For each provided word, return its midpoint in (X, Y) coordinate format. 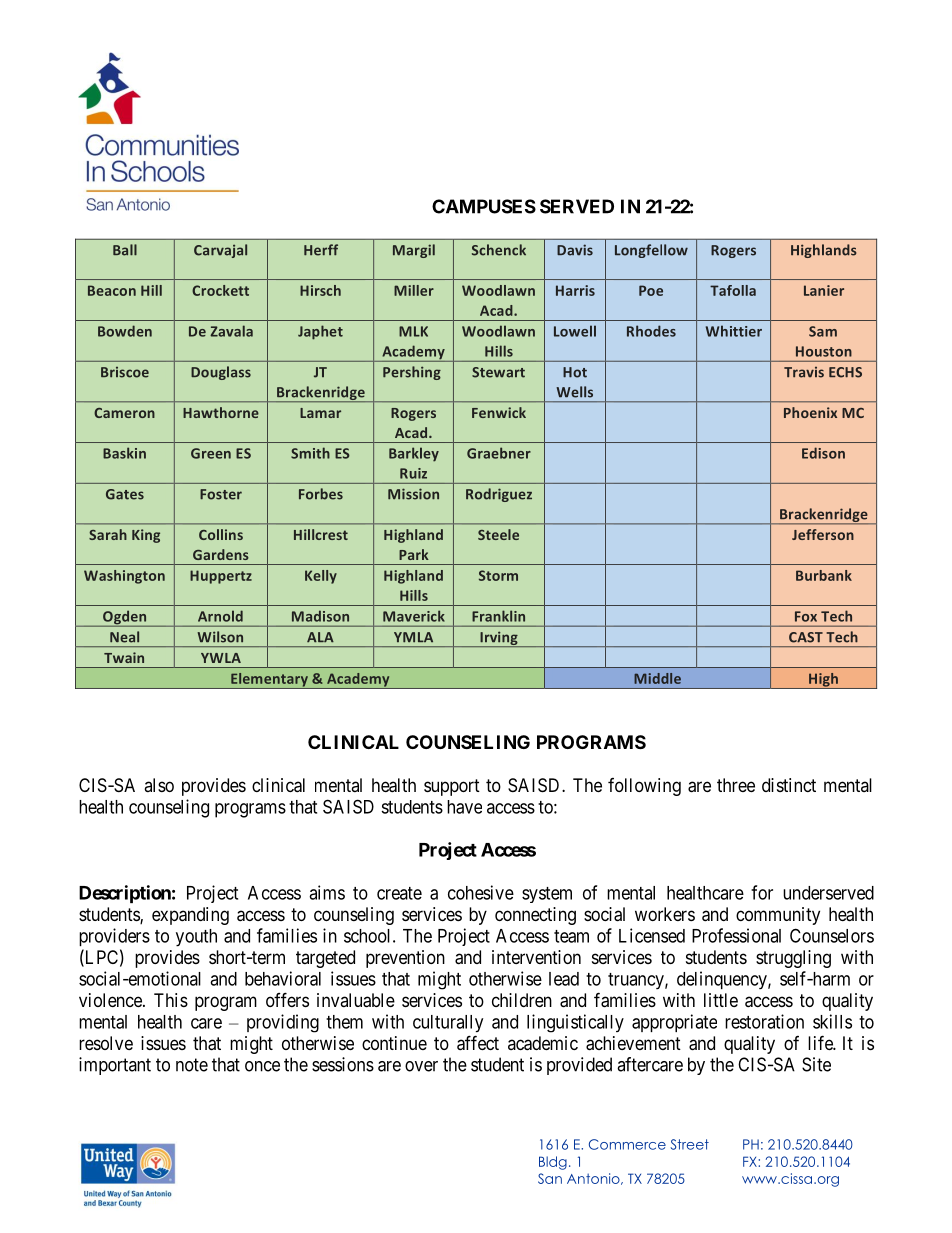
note (192, 1065)
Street (689, 1144)
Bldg (553, 1163)
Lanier (824, 290)
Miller (414, 290)
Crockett (220, 290)
